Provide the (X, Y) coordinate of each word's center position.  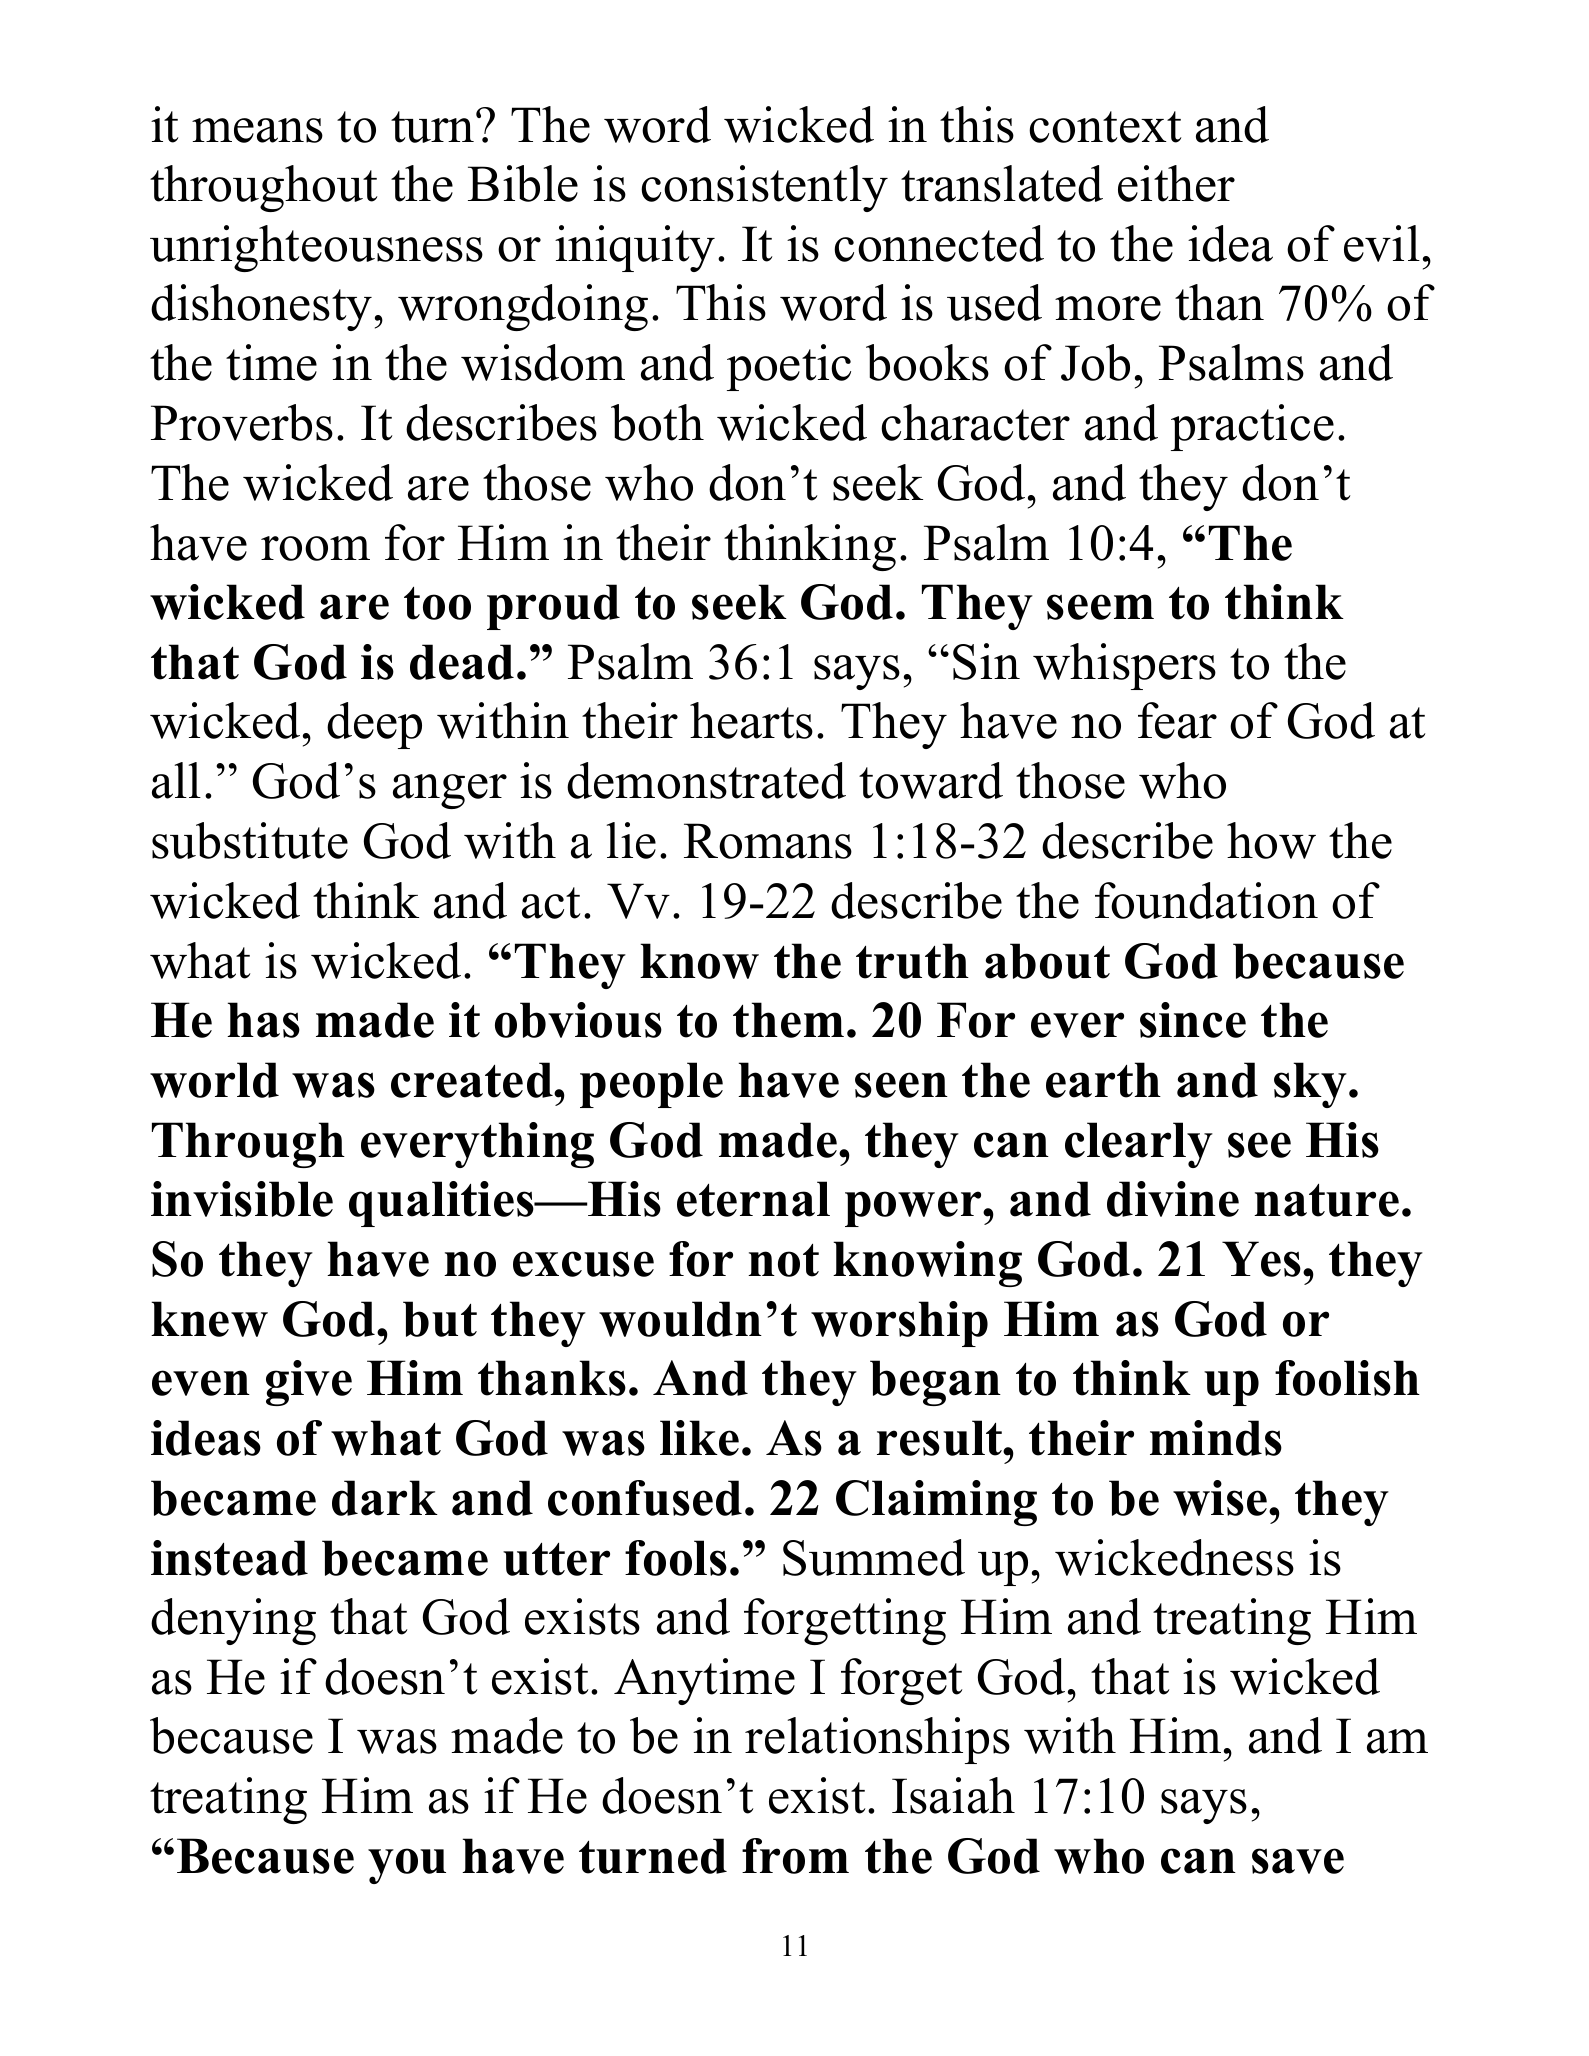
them (788, 1020)
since (1193, 1020)
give (309, 1383)
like (699, 1438)
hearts (751, 720)
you (407, 1866)
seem (1100, 607)
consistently (764, 188)
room (315, 548)
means (257, 130)
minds (1216, 1438)
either (1176, 183)
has (263, 1020)
